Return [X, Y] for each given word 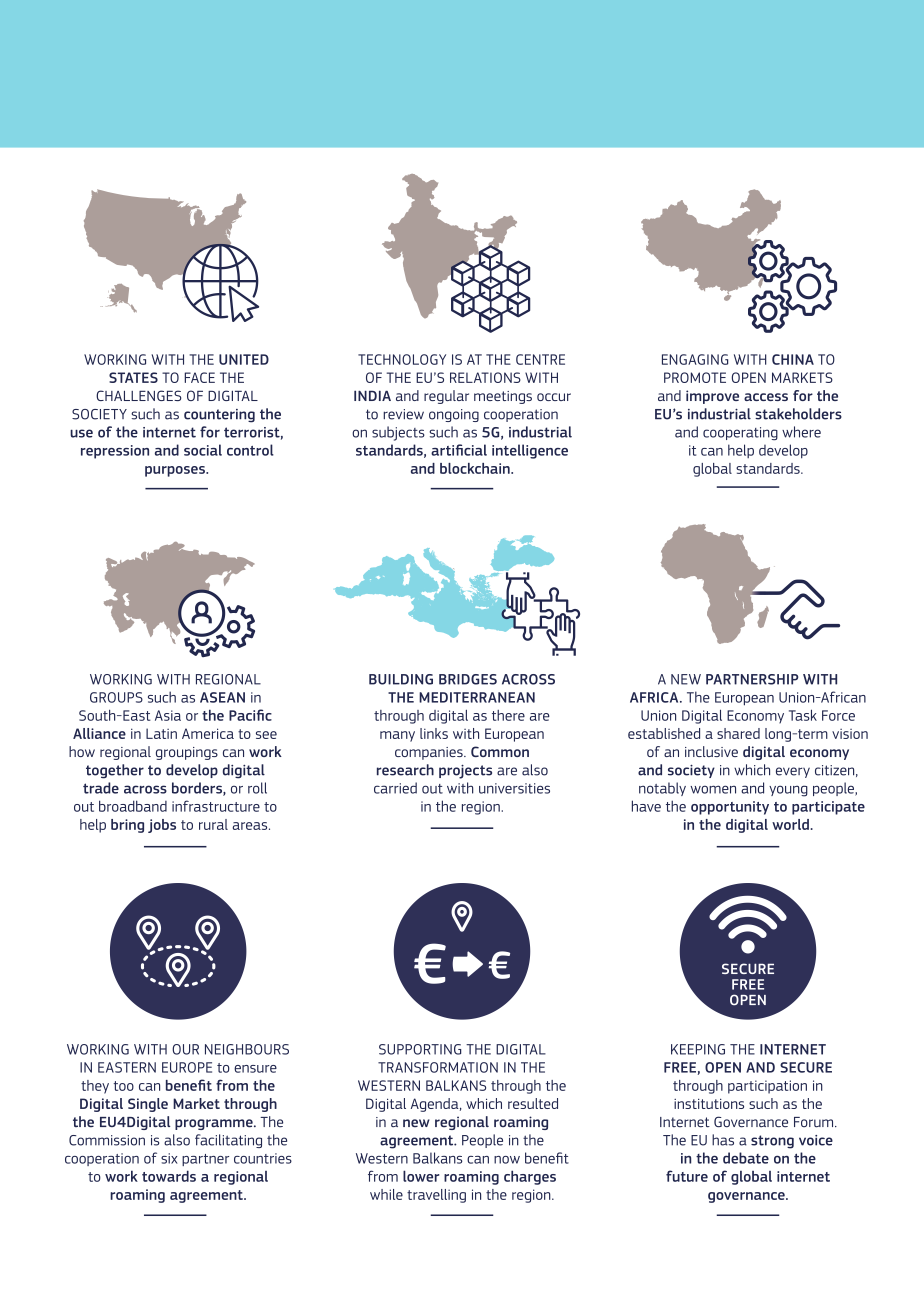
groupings [187, 753]
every [793, 772]
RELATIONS [485, 377]
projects [465, 772]
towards [169, 1176]
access [766, 397]
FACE [199, 377]
